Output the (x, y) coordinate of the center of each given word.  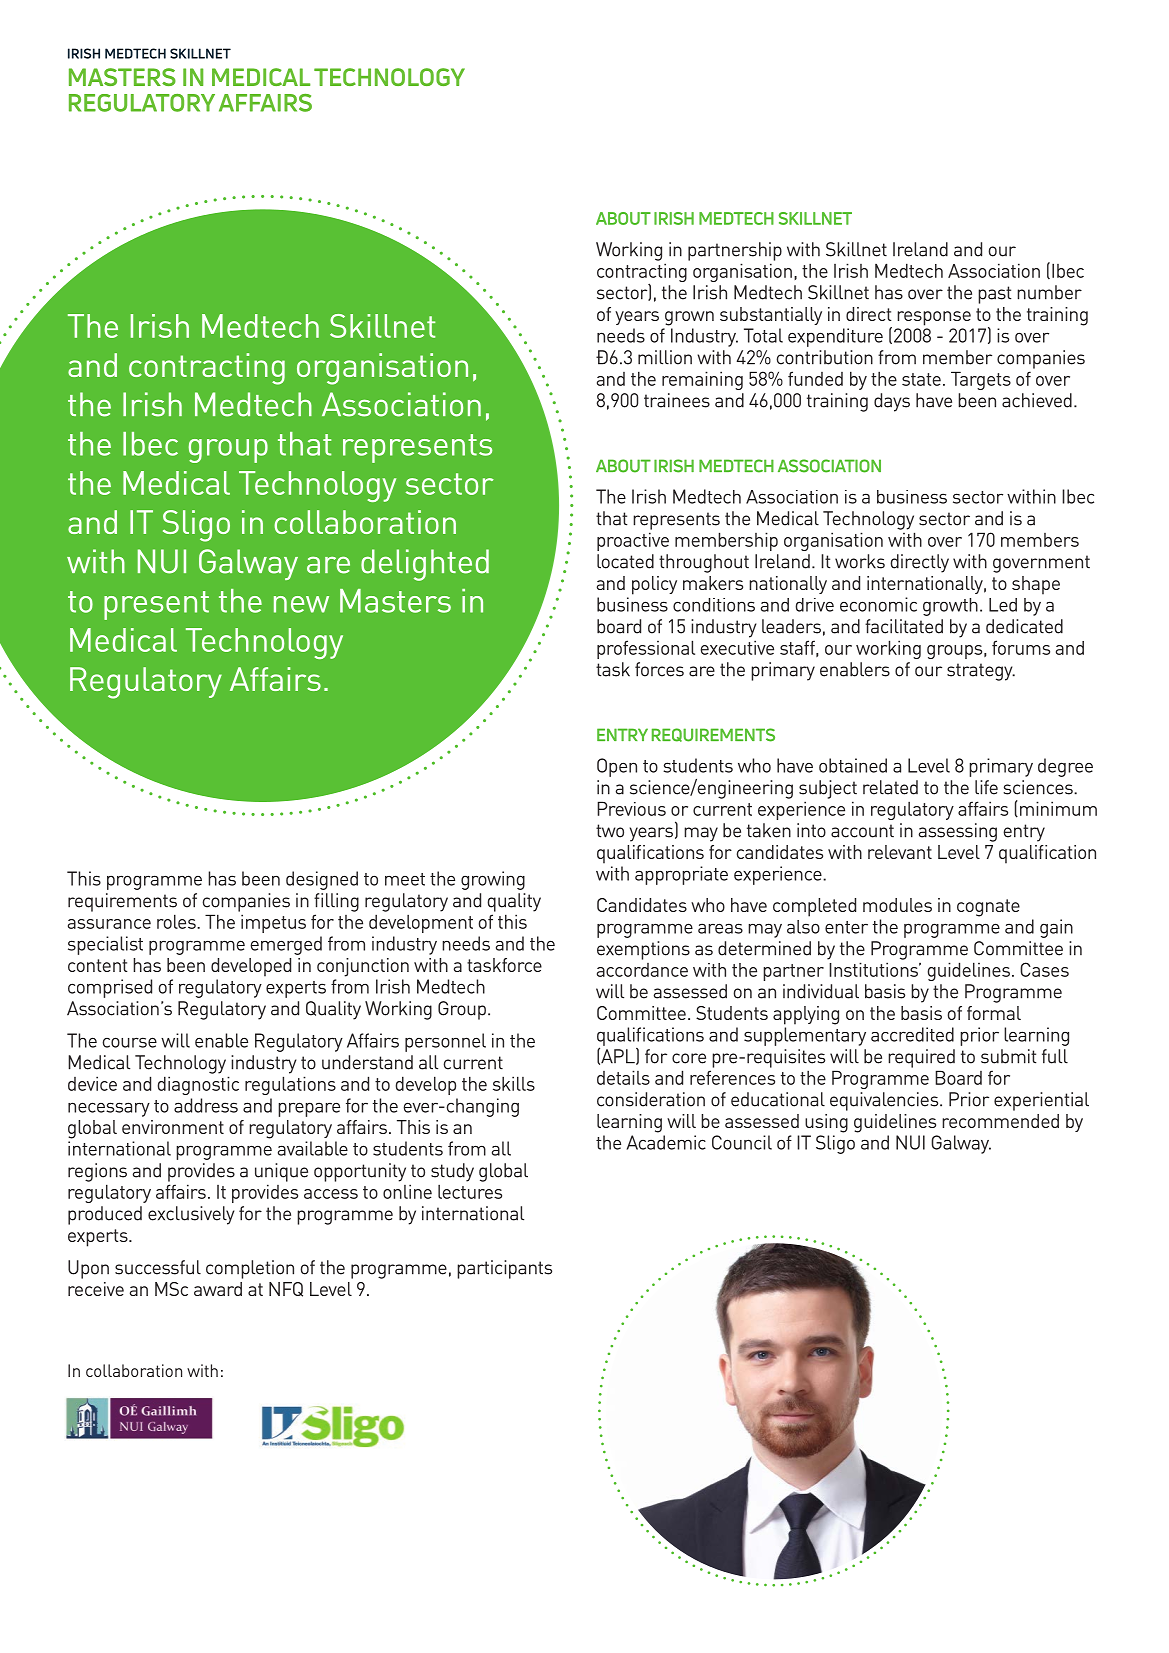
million (665, 357)
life (986, 787)
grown (689, 318)
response (934, 318)
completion (250, 1269)
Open (617, 767)
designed (322, 880)
